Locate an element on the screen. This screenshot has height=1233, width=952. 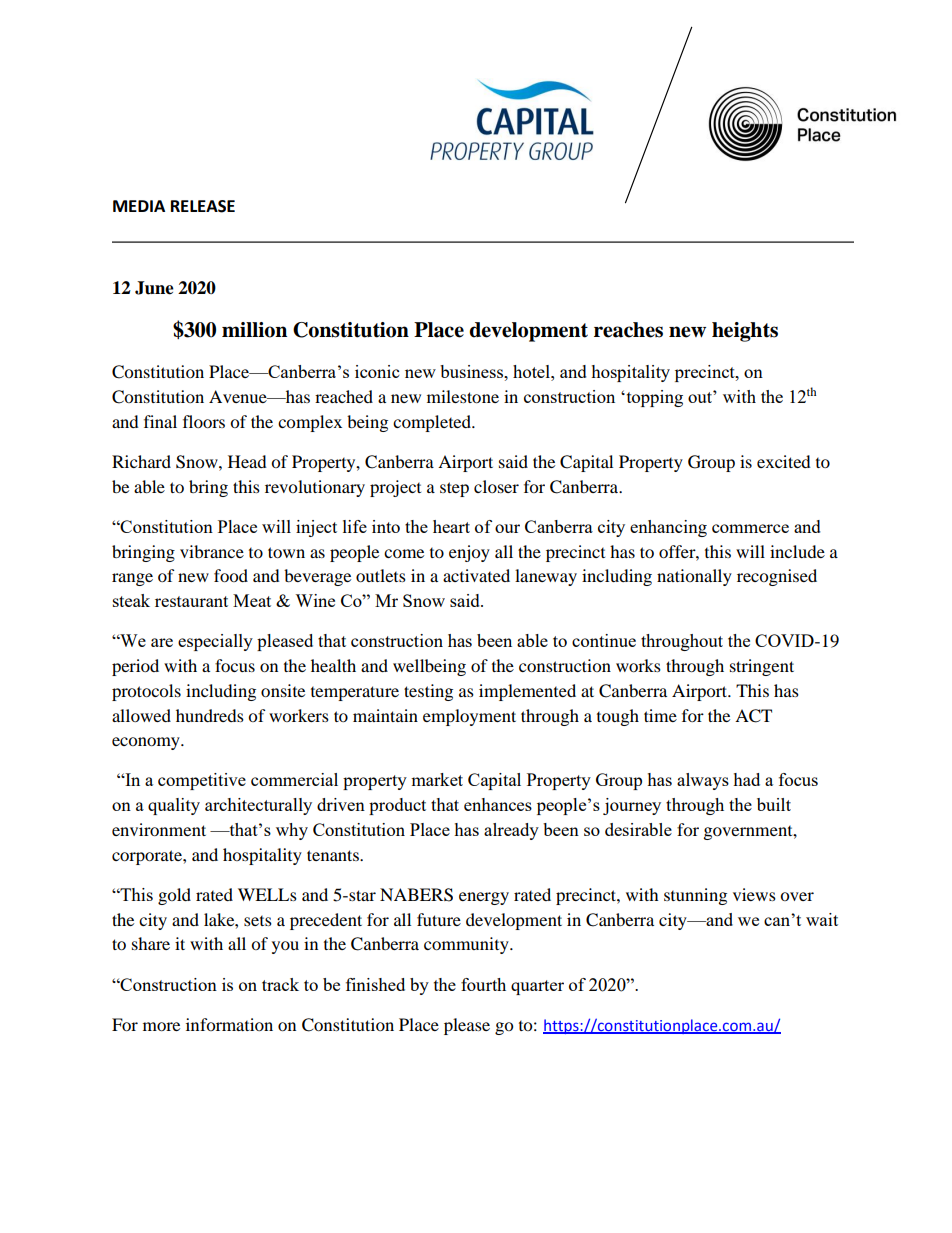
Head is located at coordinates (247, 461).
